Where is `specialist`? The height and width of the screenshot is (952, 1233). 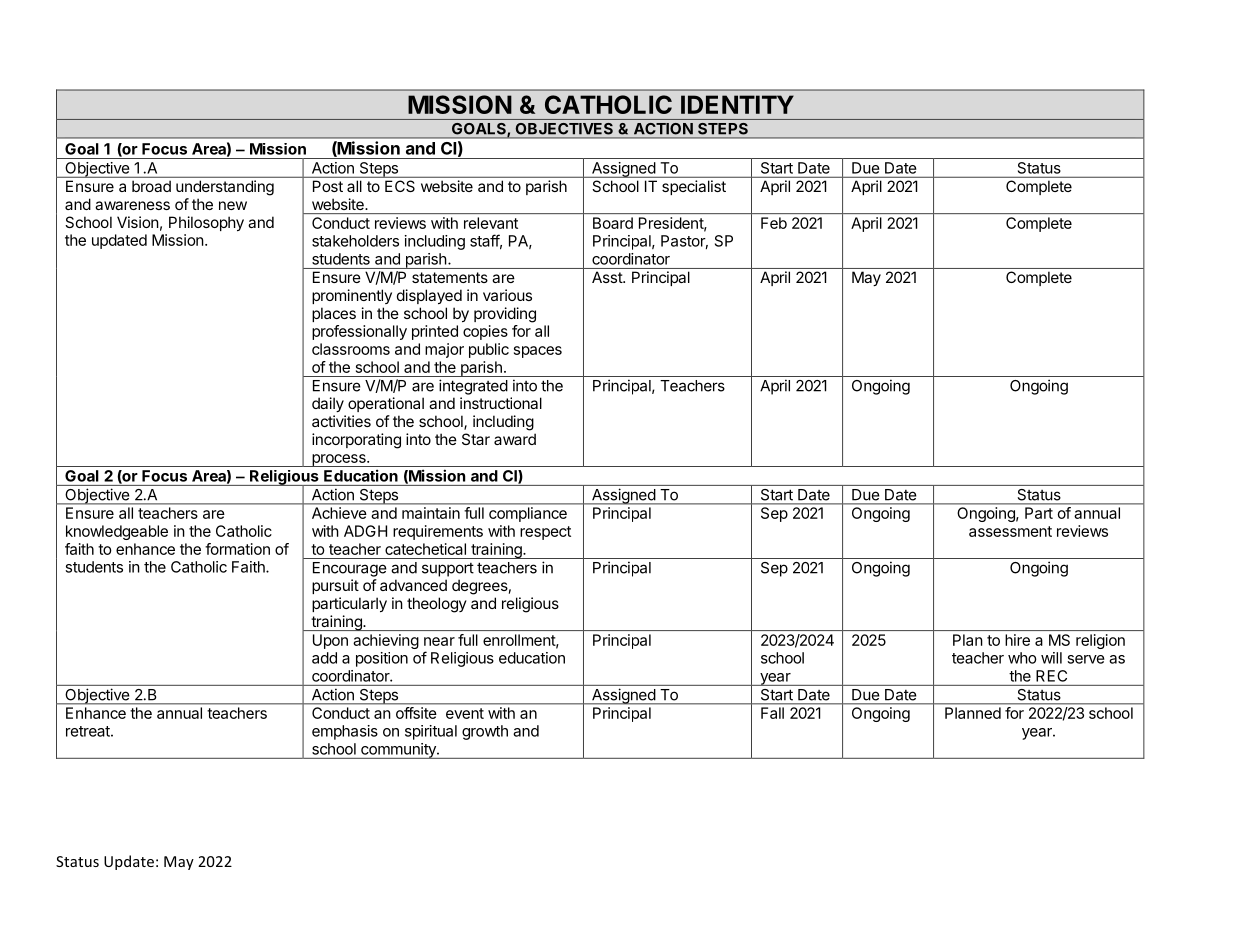
specialist is located at coordinates (694, 187).
